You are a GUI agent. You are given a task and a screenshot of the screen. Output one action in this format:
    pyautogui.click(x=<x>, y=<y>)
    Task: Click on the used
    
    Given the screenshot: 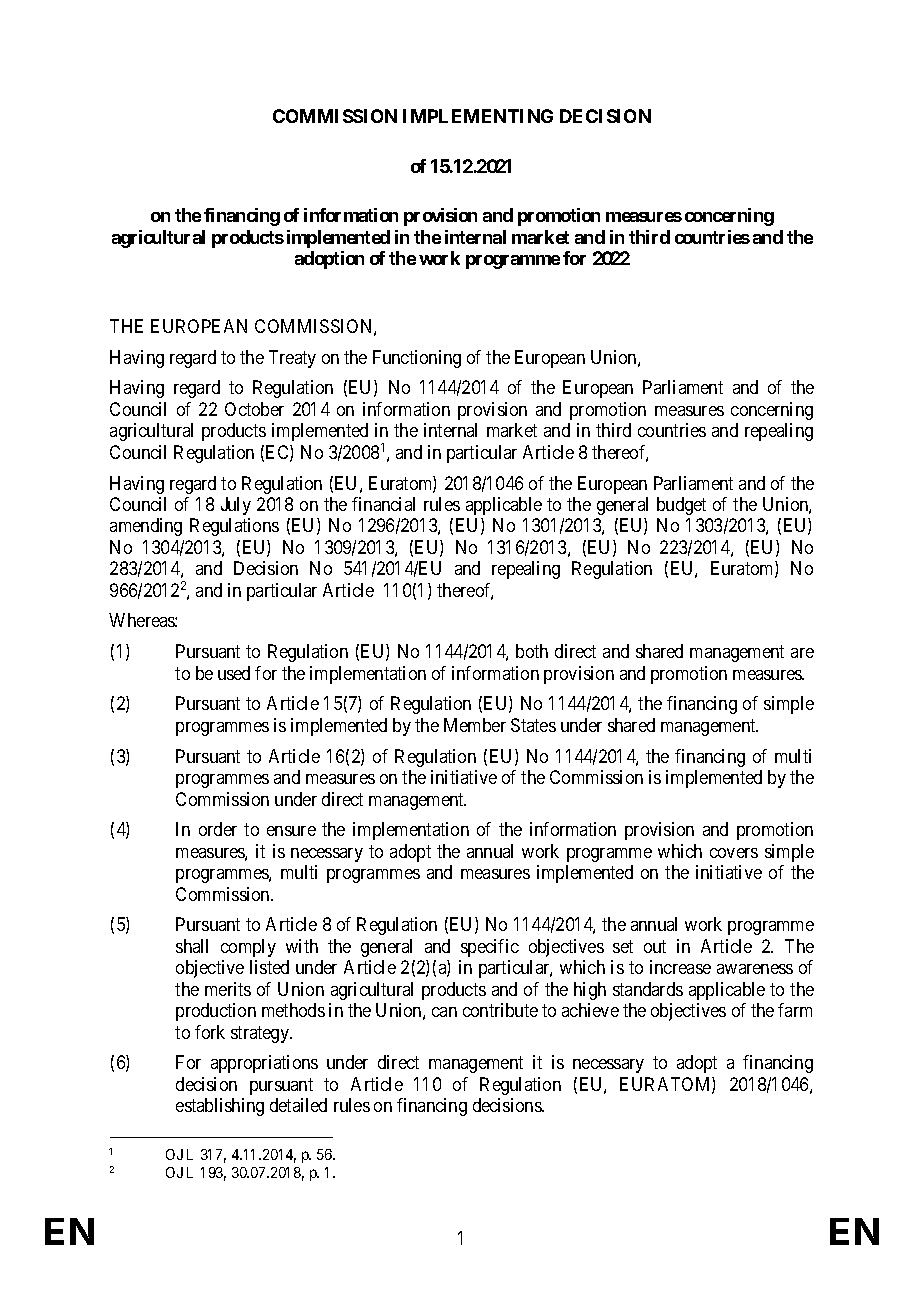 What is the action you would take?
    pyautogui.click(x=234, y=673)
